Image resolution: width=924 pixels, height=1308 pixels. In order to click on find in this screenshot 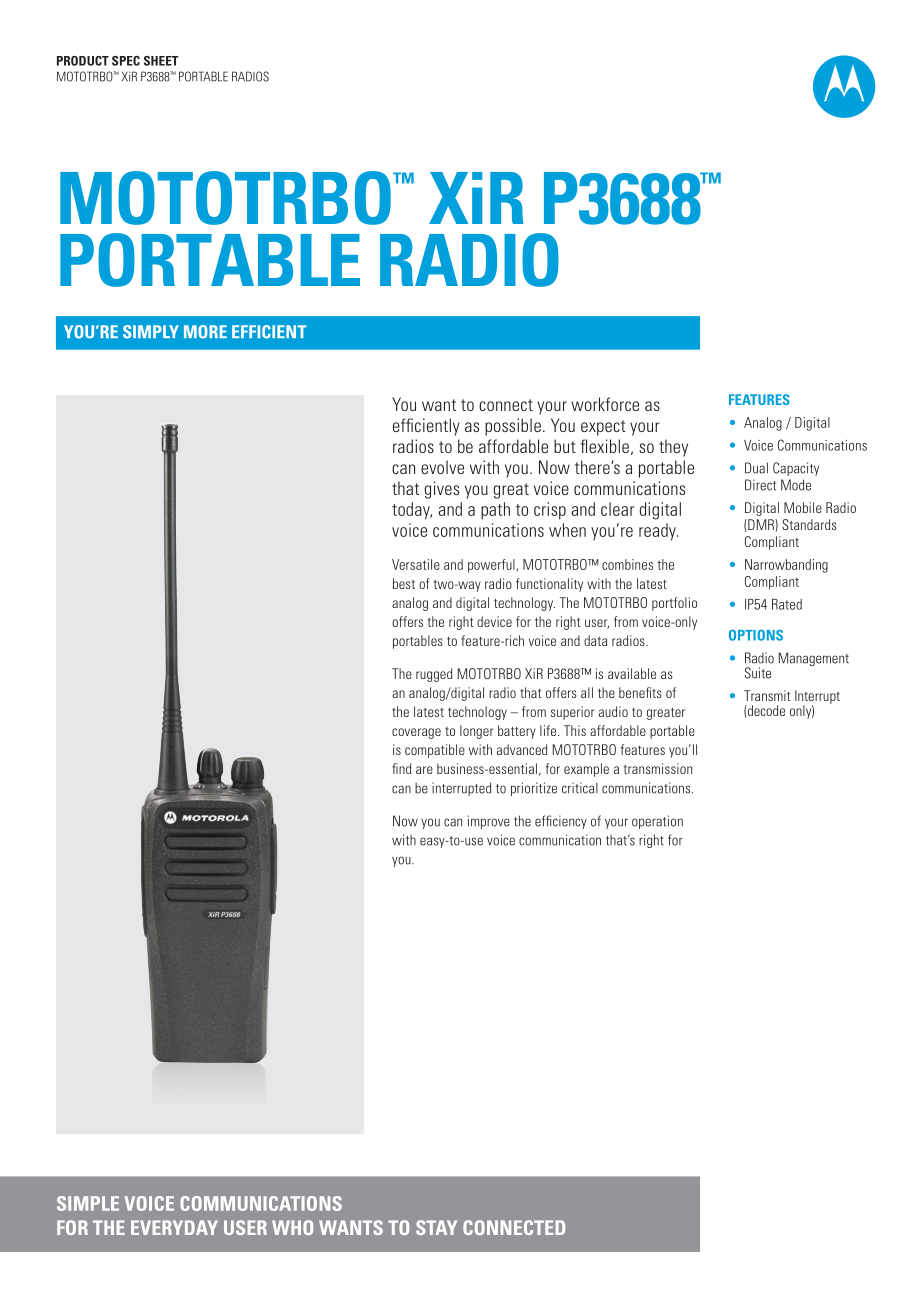, I will do `click(401, 768)`.
